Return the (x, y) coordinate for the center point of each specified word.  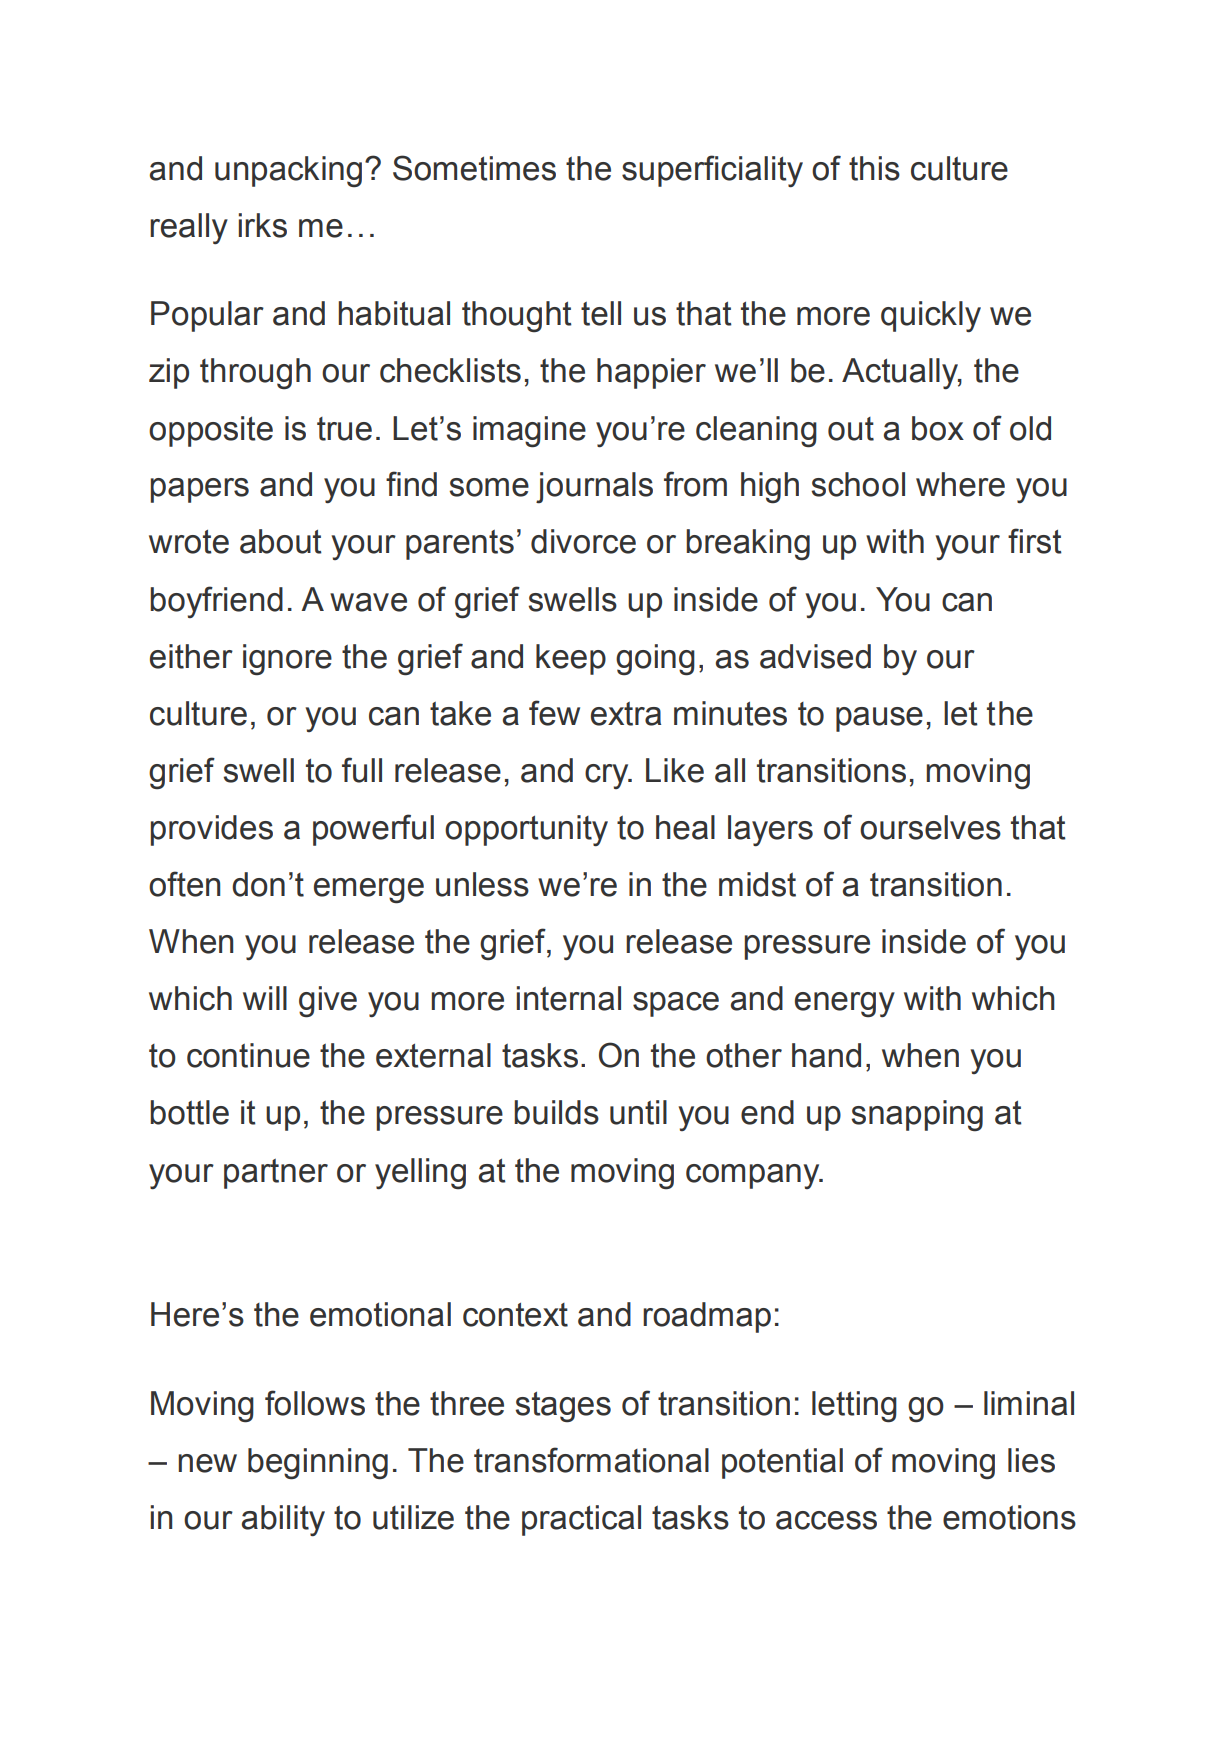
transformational (591, 1460)
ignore (287, 660)
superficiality (712, 171)
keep (571, 659)
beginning (318, 1464)
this (874, 168)
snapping (917, 1116)
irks (263, 225)
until (638, 1112)
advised (815, 656)
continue (248, 1055)
